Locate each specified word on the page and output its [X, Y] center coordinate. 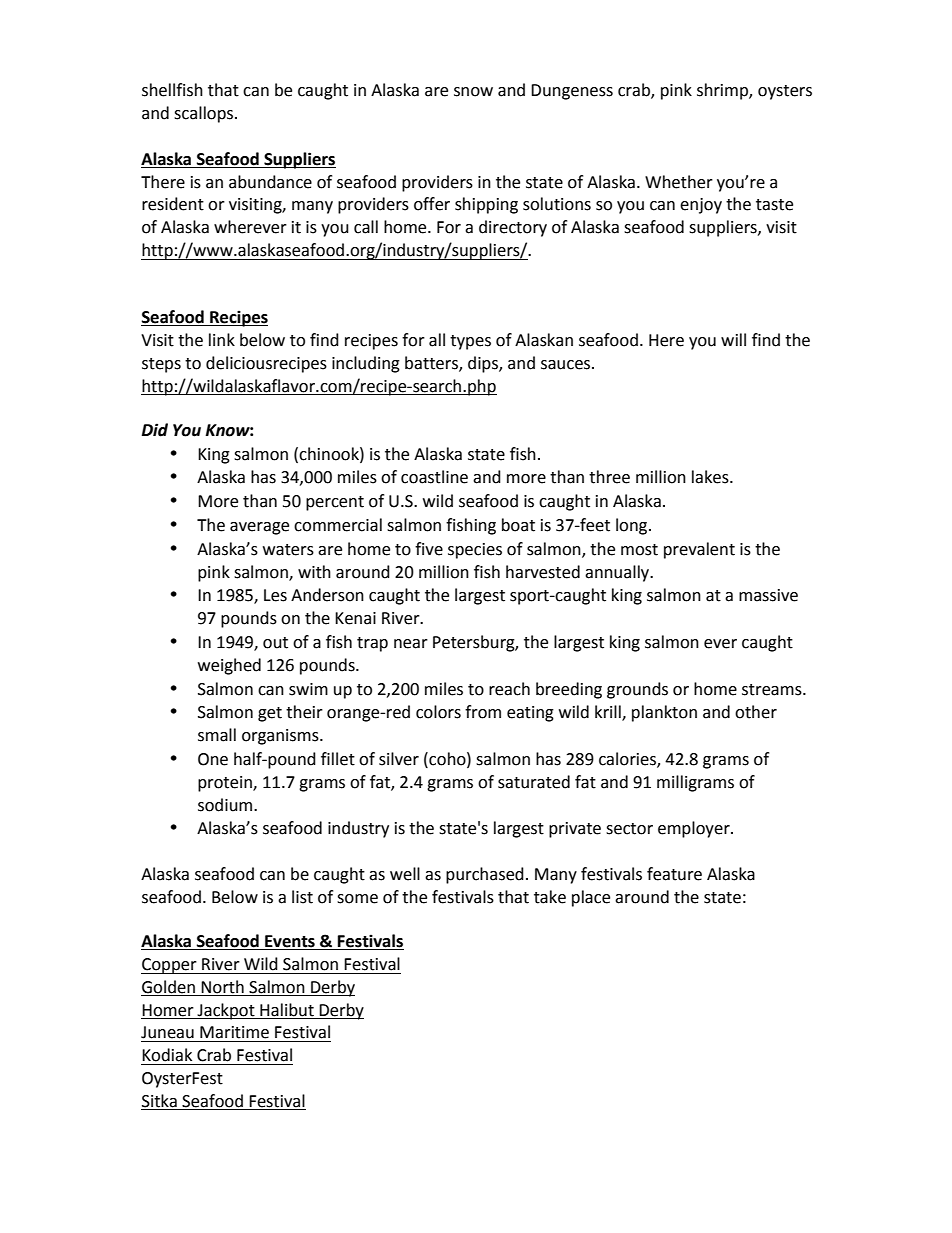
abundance [270, 182]
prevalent [699, 550]
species [475, 551]
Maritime [234, 1032]
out [275, 643]
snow [473, 92]
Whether [679, 182]
